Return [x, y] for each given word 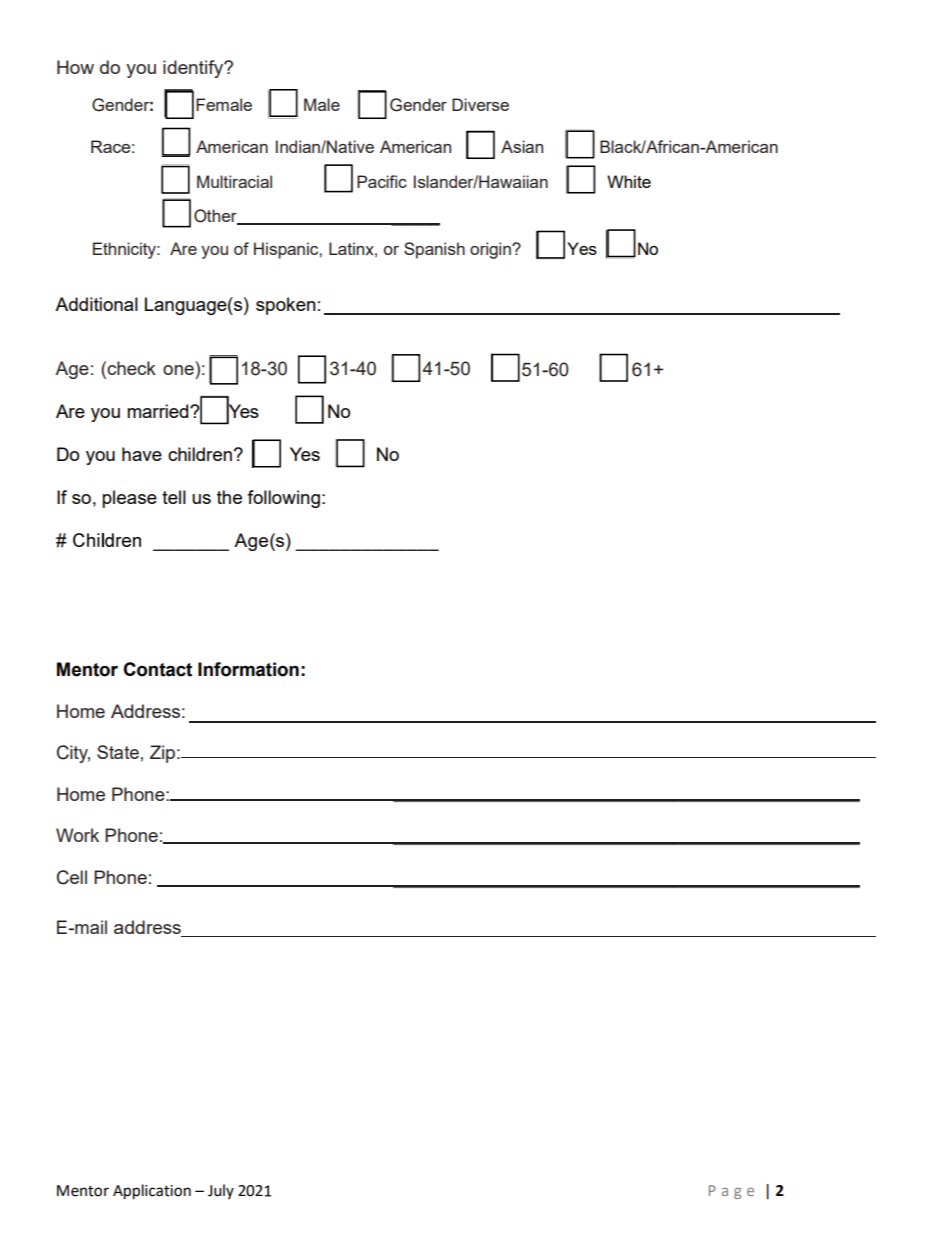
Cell [72, 877]
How [75, 67]
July [221, 1191]
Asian [522, 146]
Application [152, 1192]
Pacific [382, 181]
